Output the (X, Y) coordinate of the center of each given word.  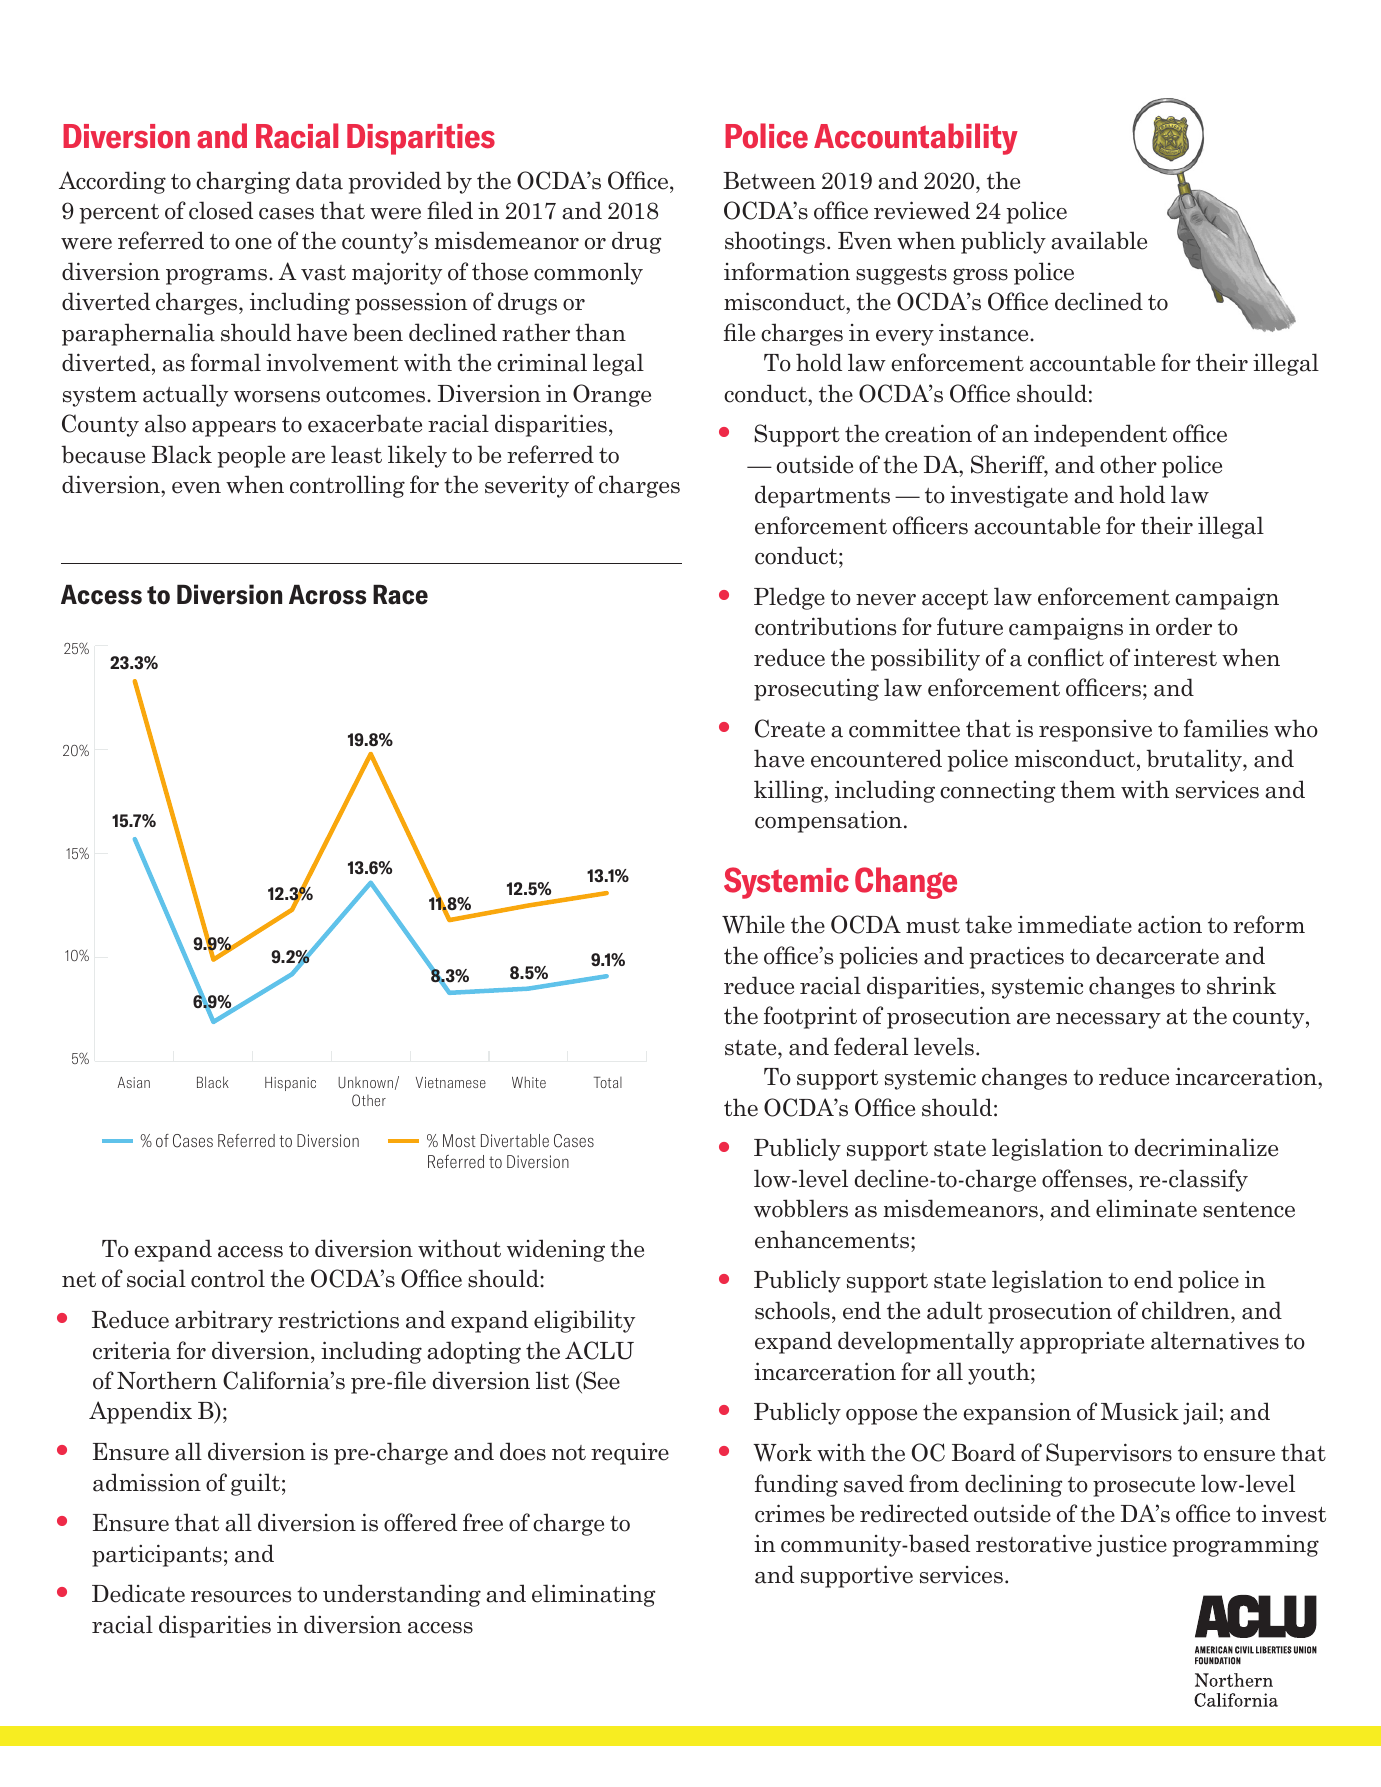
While (753, 924)
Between (769, 181)
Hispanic (290, 1084)
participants (157, 1555)
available (1099, 240)
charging (243, 182)
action (1170, 925)
